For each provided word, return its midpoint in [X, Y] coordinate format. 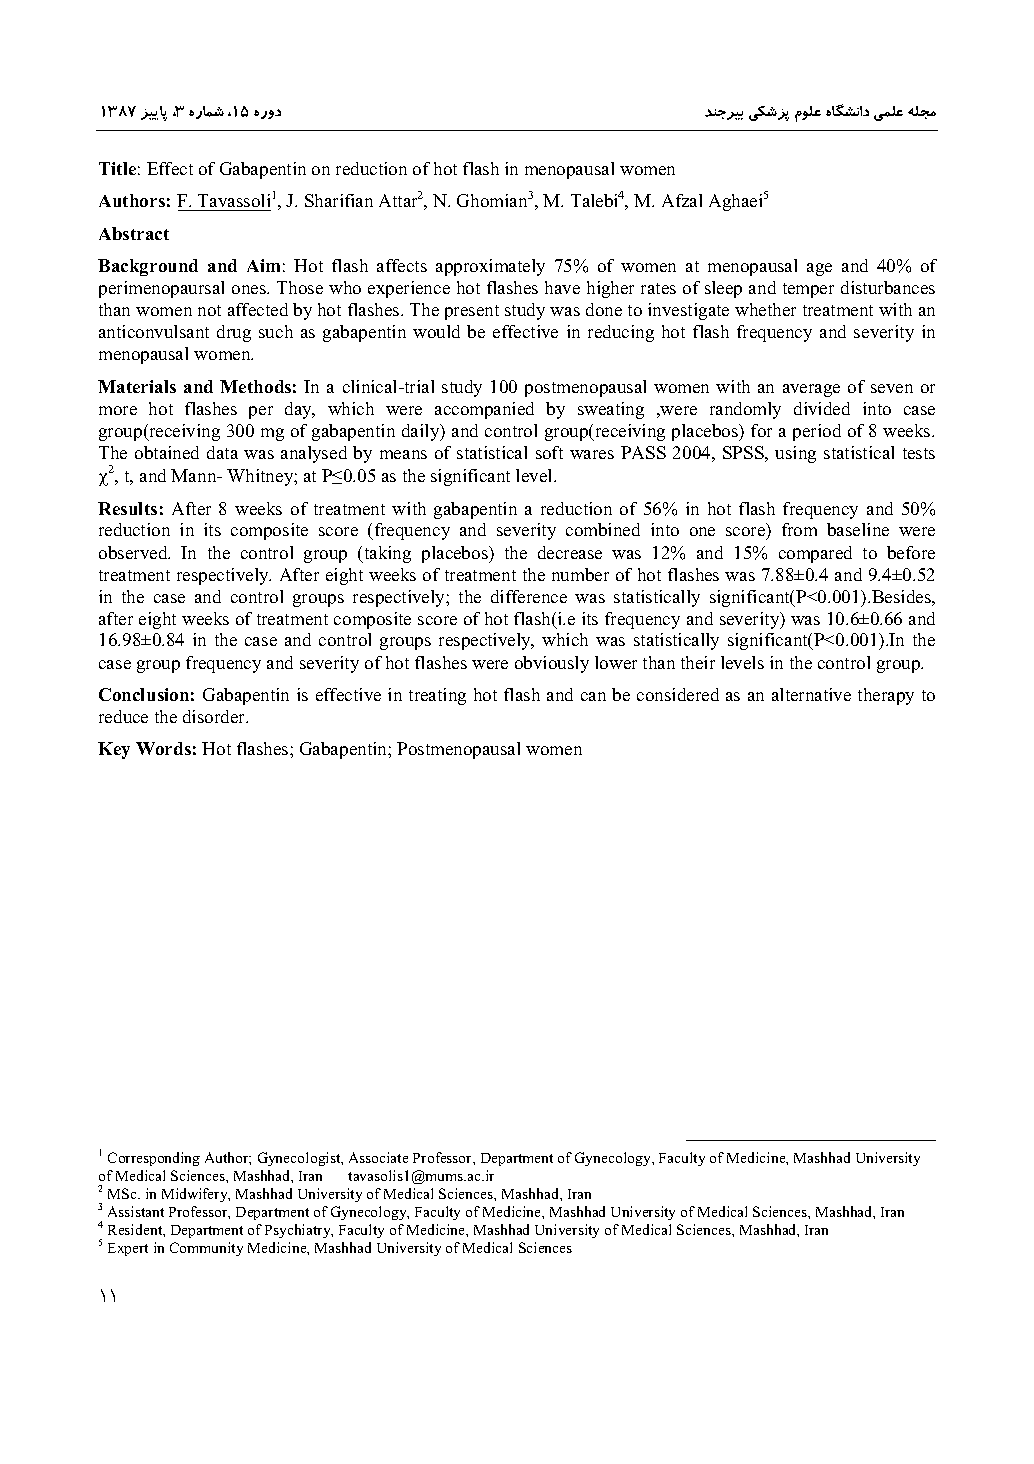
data [222, 452]
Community [206, 1249]
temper [808, 290]
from [799, 529]
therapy [886, 696]
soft [549, 452]
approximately [490, 267]
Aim [263, 265]
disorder [215, 716]
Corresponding [154, 1159]
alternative [811, 694]
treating [437, 696]
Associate [378, 1157]
